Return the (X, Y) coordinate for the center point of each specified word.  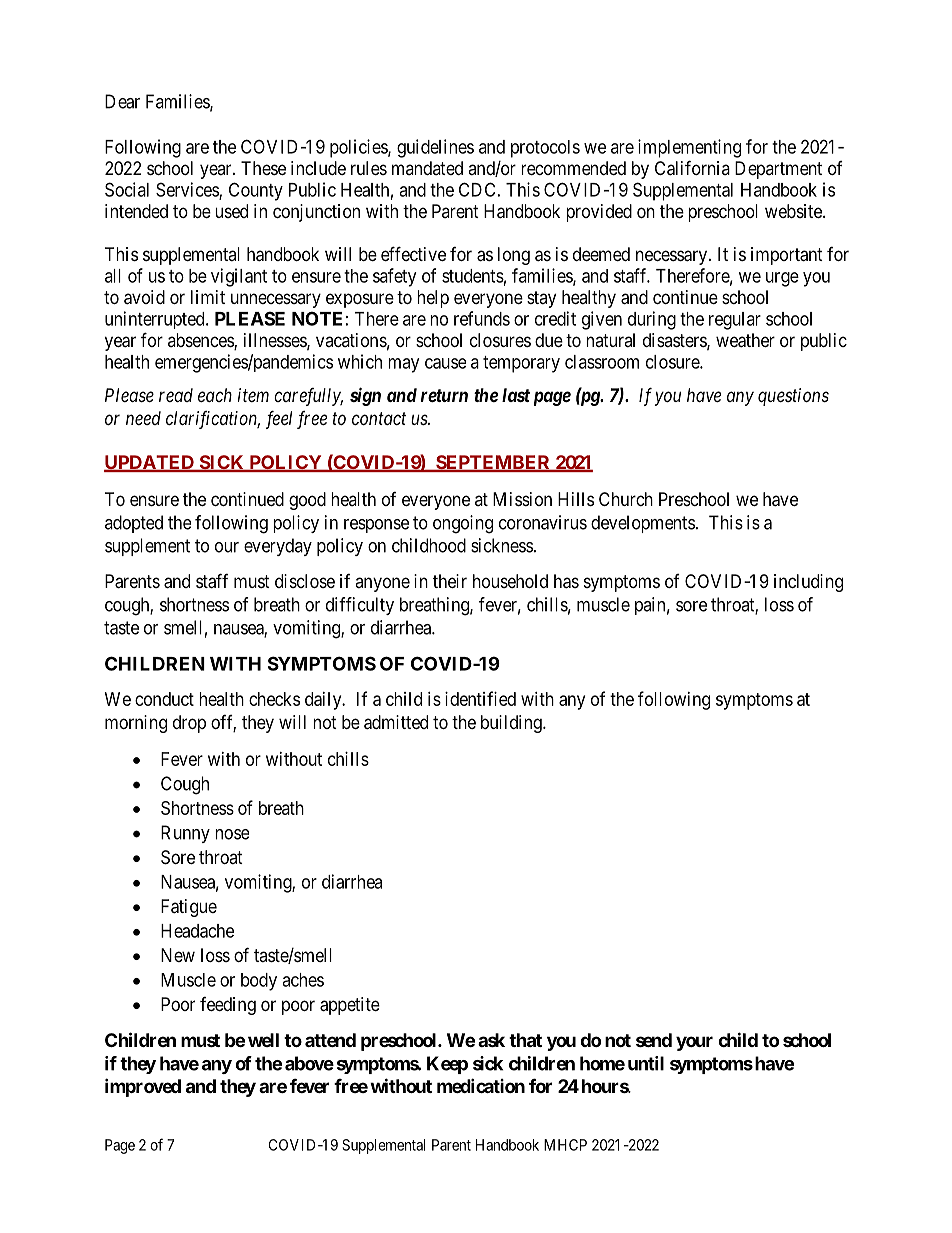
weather (745, 340)
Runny (185, 834)
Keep (447, 1065)
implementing (689, 148)
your (694, 1043)
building (512, 724)
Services (188, 190)
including (808, 583)
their (450, 581)
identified (480, 698)
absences (201, 341)
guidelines (435, 148)
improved (143, 1087)
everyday (278, 547)
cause (445, 363)
